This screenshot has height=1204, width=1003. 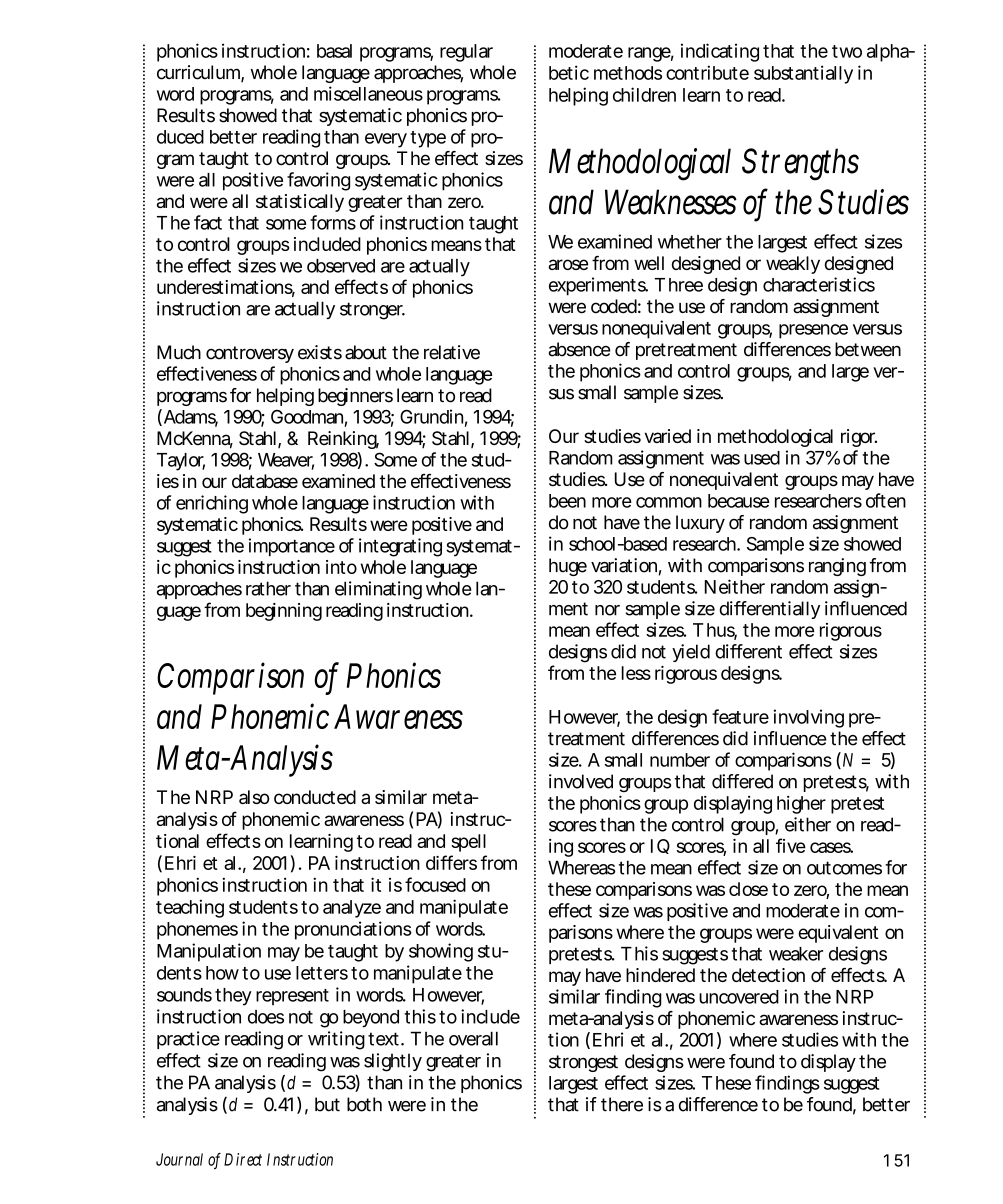 What do you see at coordinates (334, 51) in the screenshot?
I see `basal` at bounding box center [334, 51].
